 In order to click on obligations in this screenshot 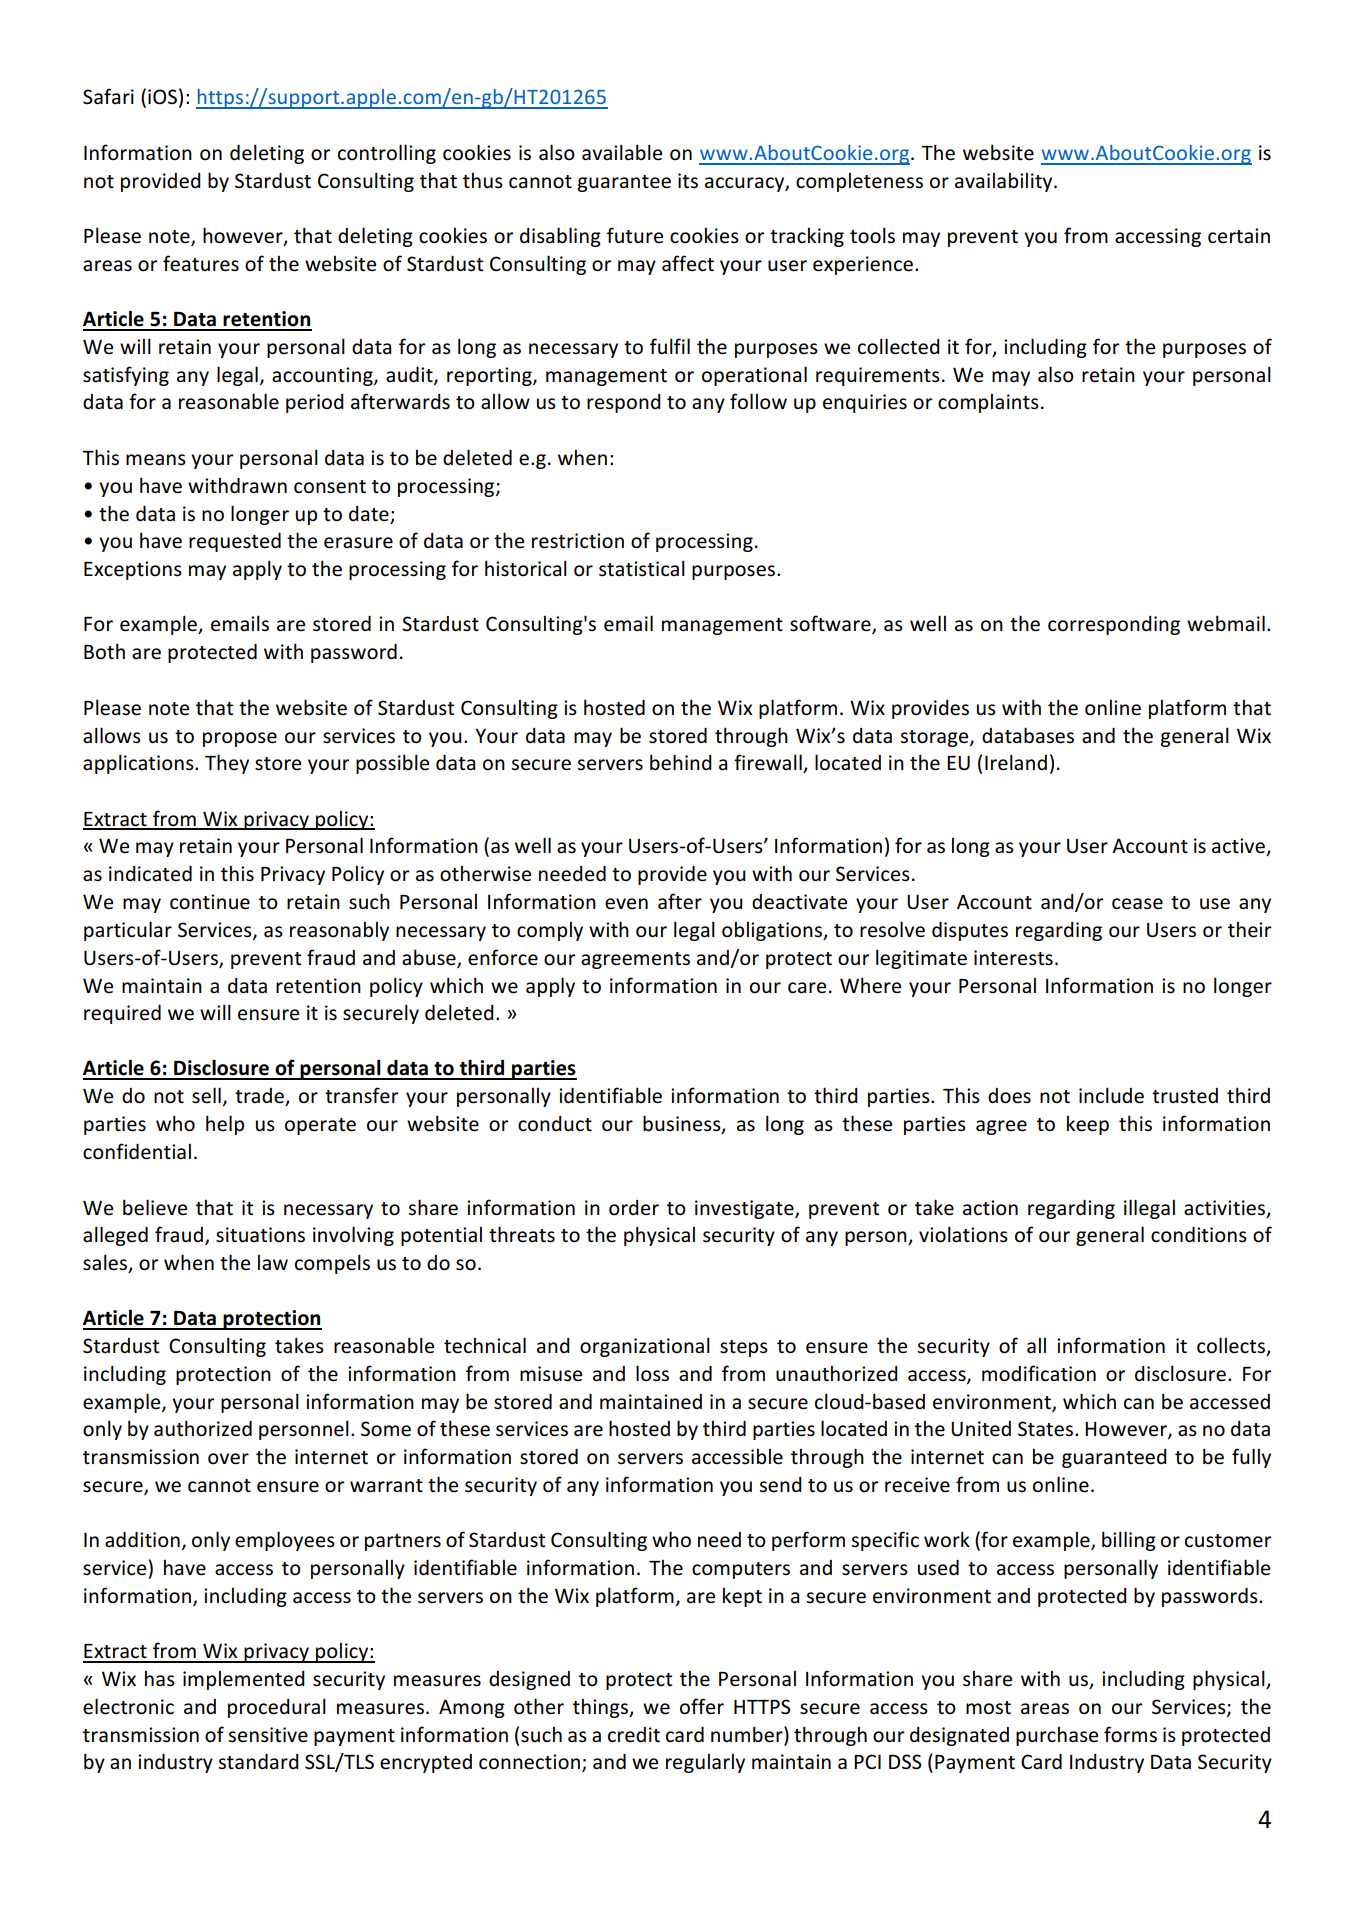, I will do `click(773, 931)`.
